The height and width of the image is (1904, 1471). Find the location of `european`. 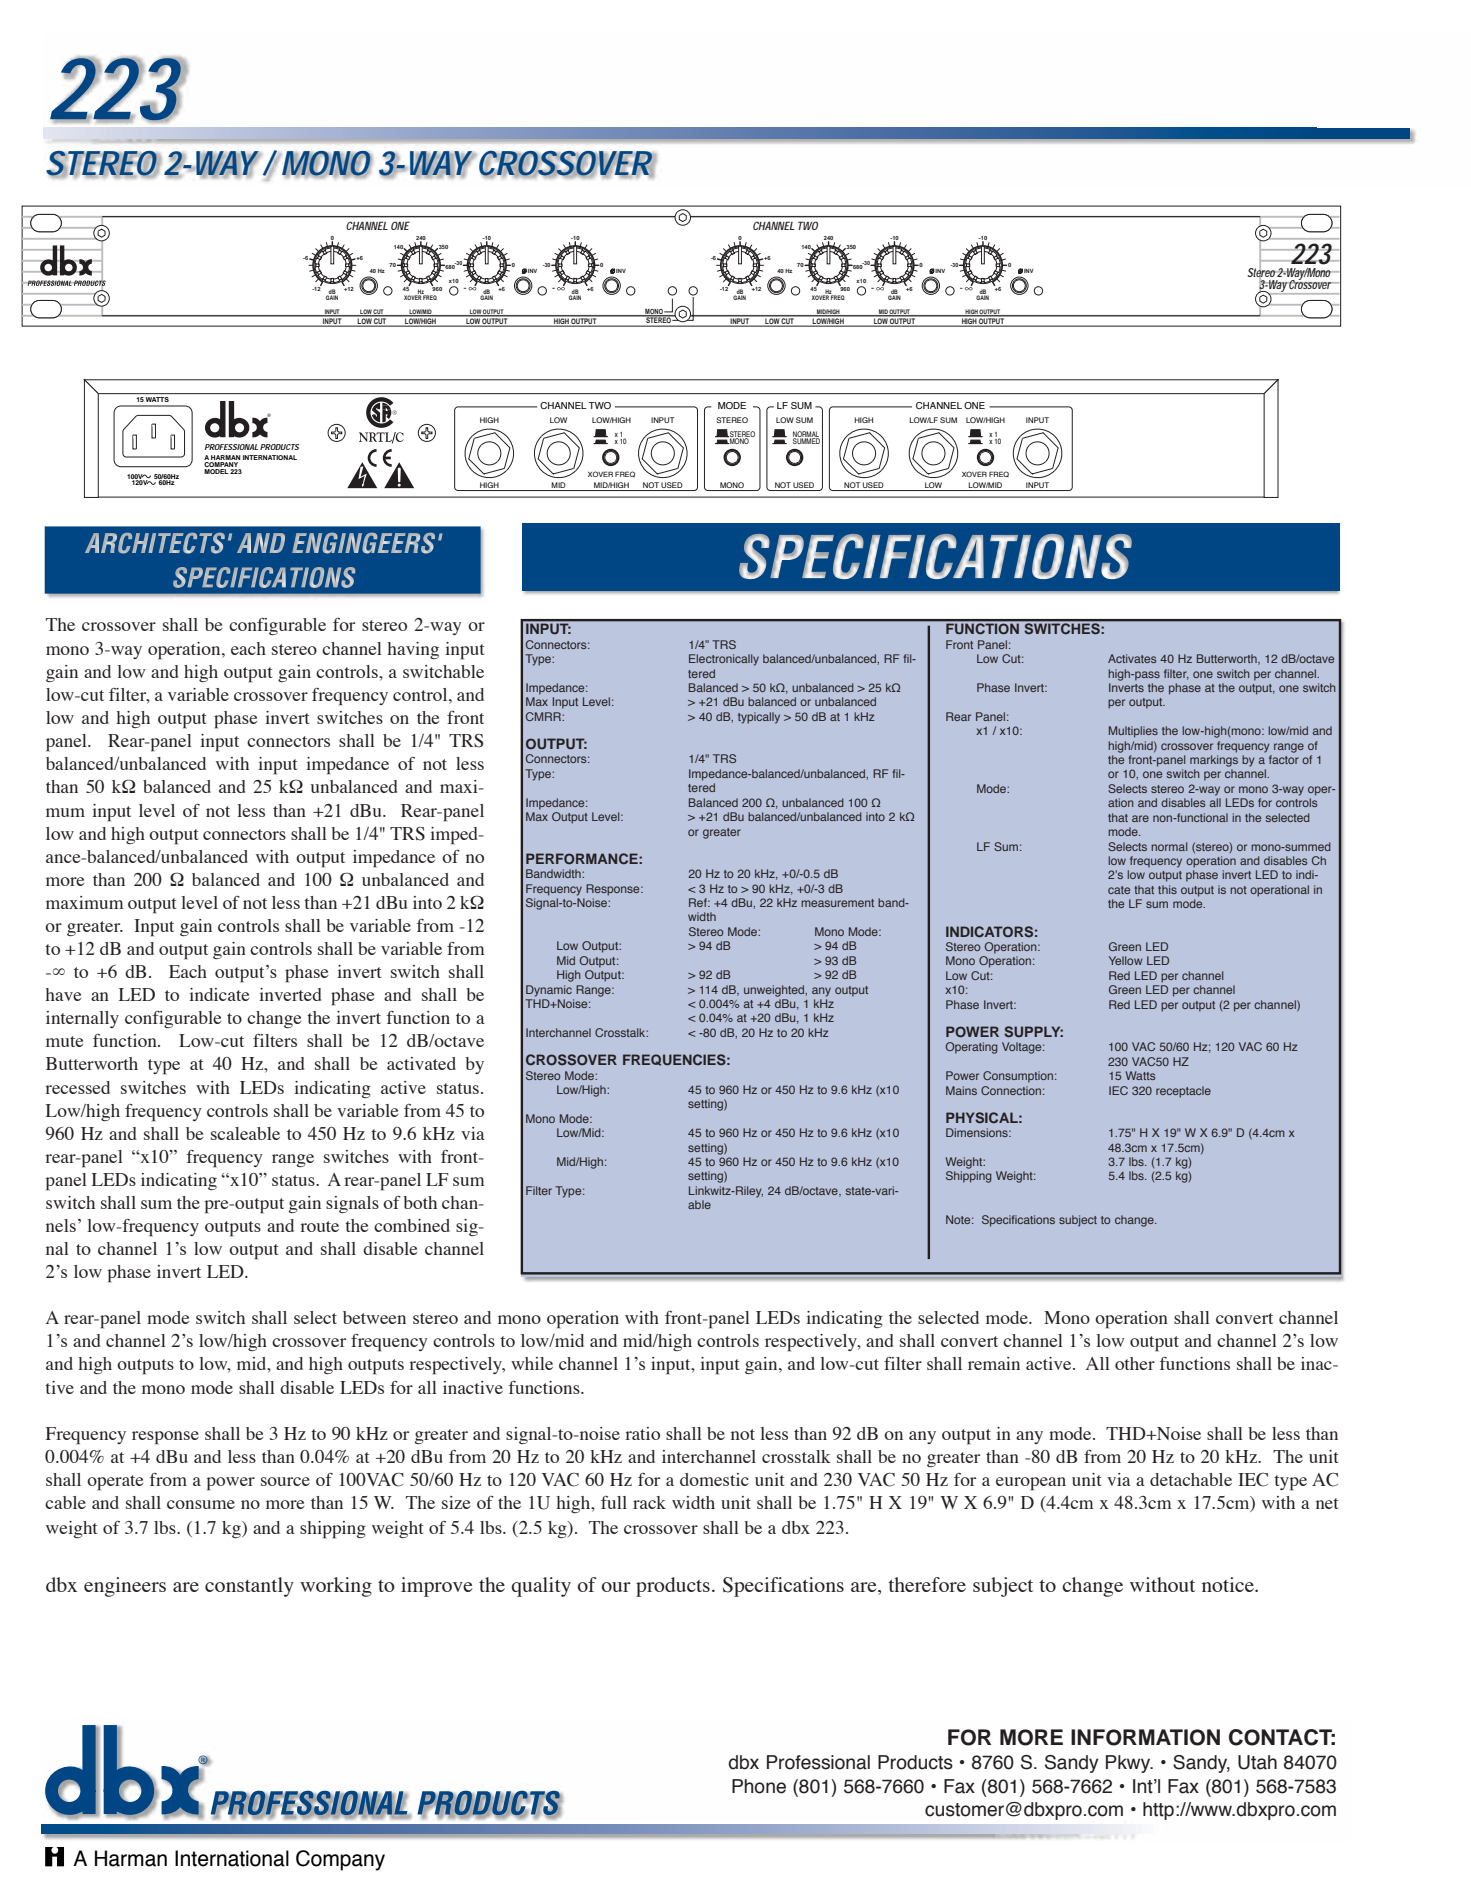

european is located at coordinates (1031, 1484).
